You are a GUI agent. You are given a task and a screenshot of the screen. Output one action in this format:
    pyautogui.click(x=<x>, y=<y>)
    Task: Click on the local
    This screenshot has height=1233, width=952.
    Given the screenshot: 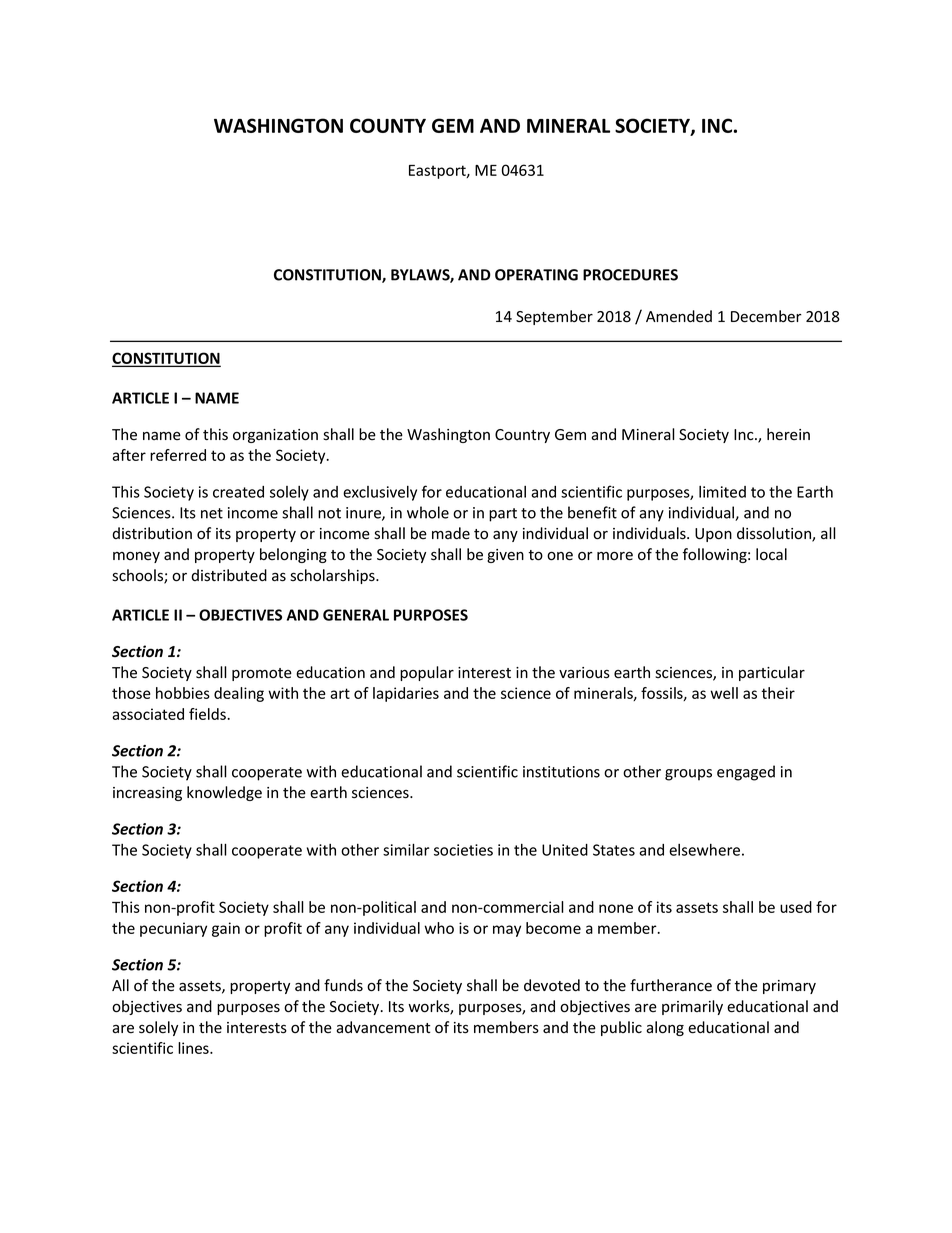 What is the action you would take?
    pyautogui.click(x=771, y=554)
